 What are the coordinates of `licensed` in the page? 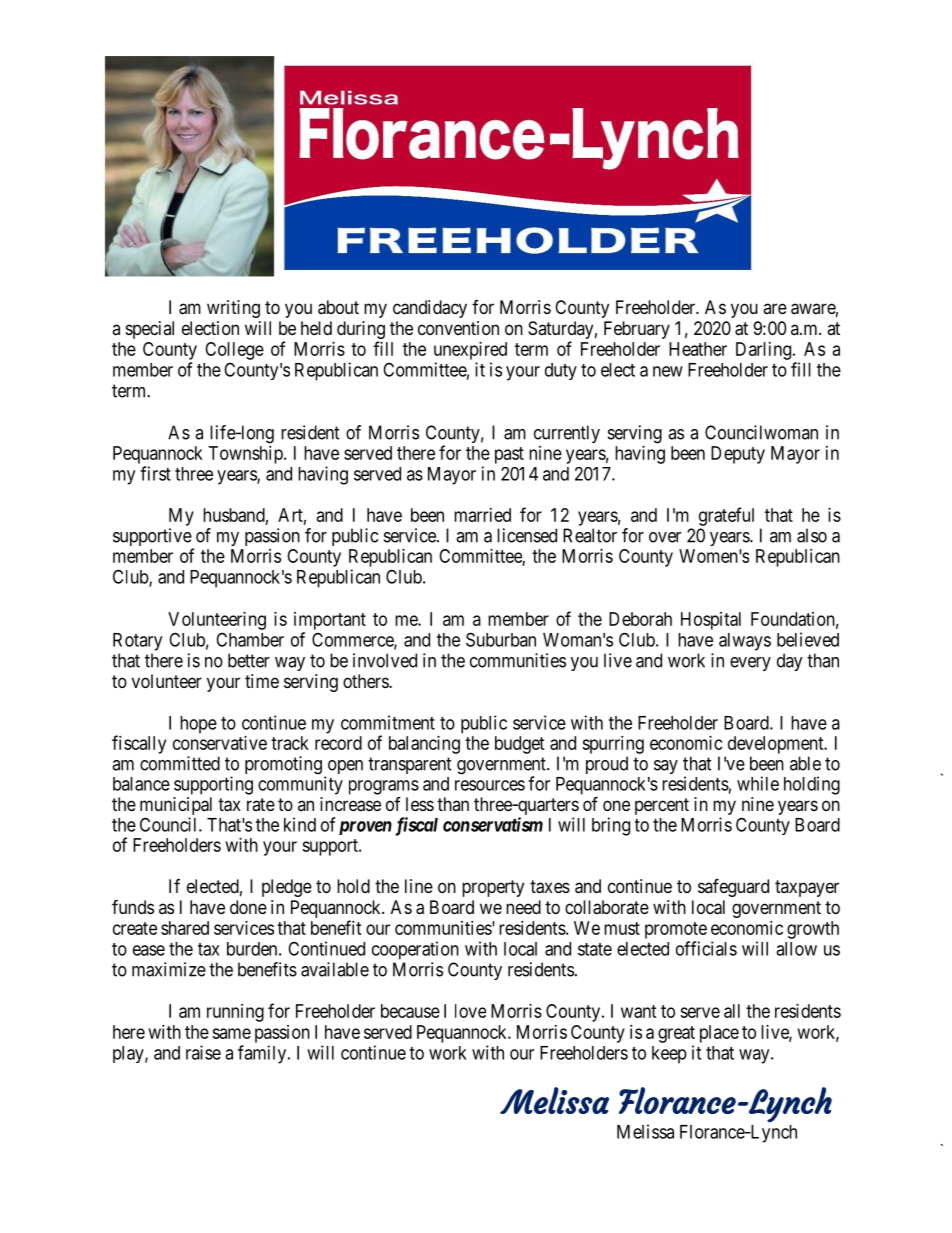 It's located at (527, 535).
